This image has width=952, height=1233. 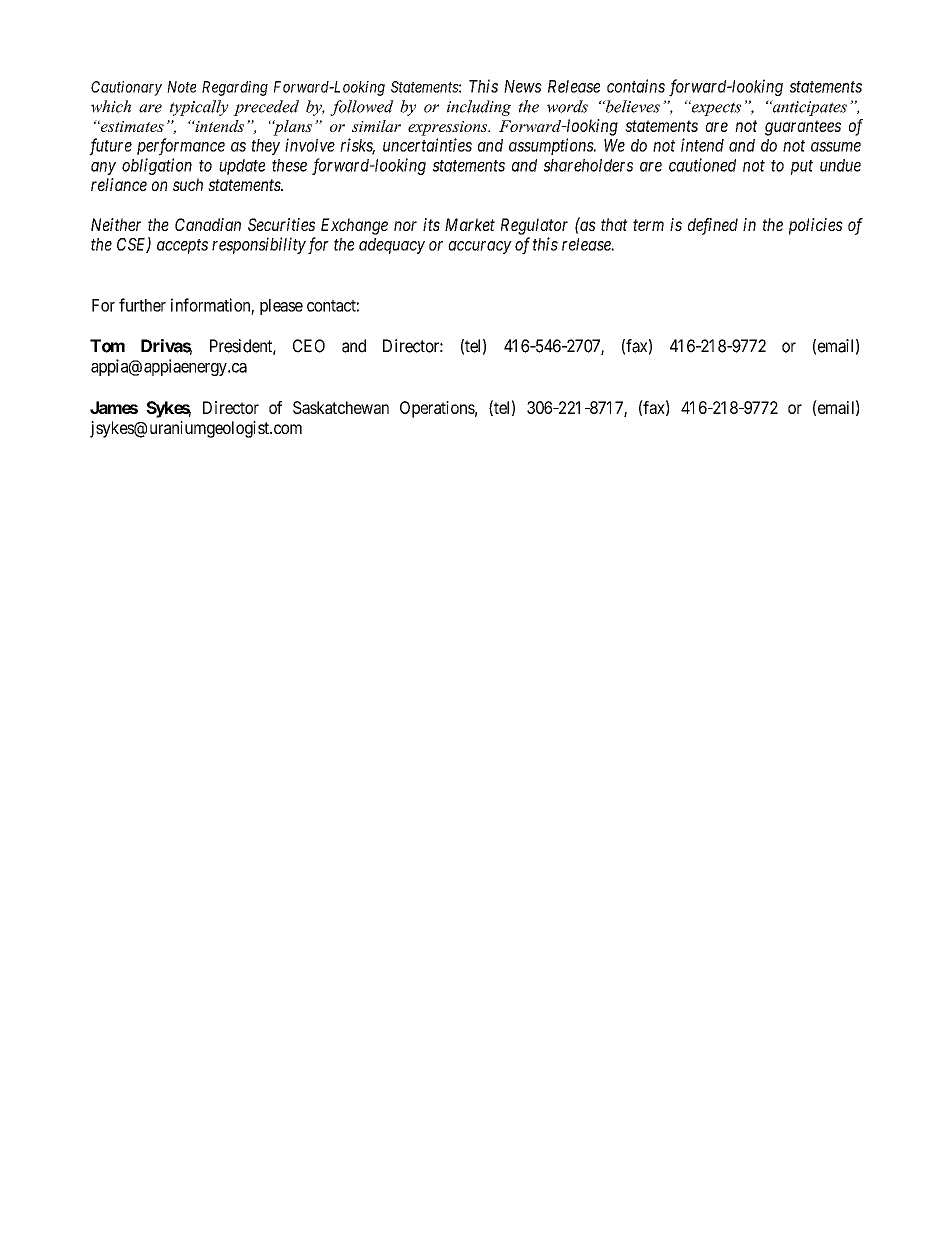 What do you see at coordinates (713, 226) in the image?
I see `defined` at bounding box center [713, 226].
